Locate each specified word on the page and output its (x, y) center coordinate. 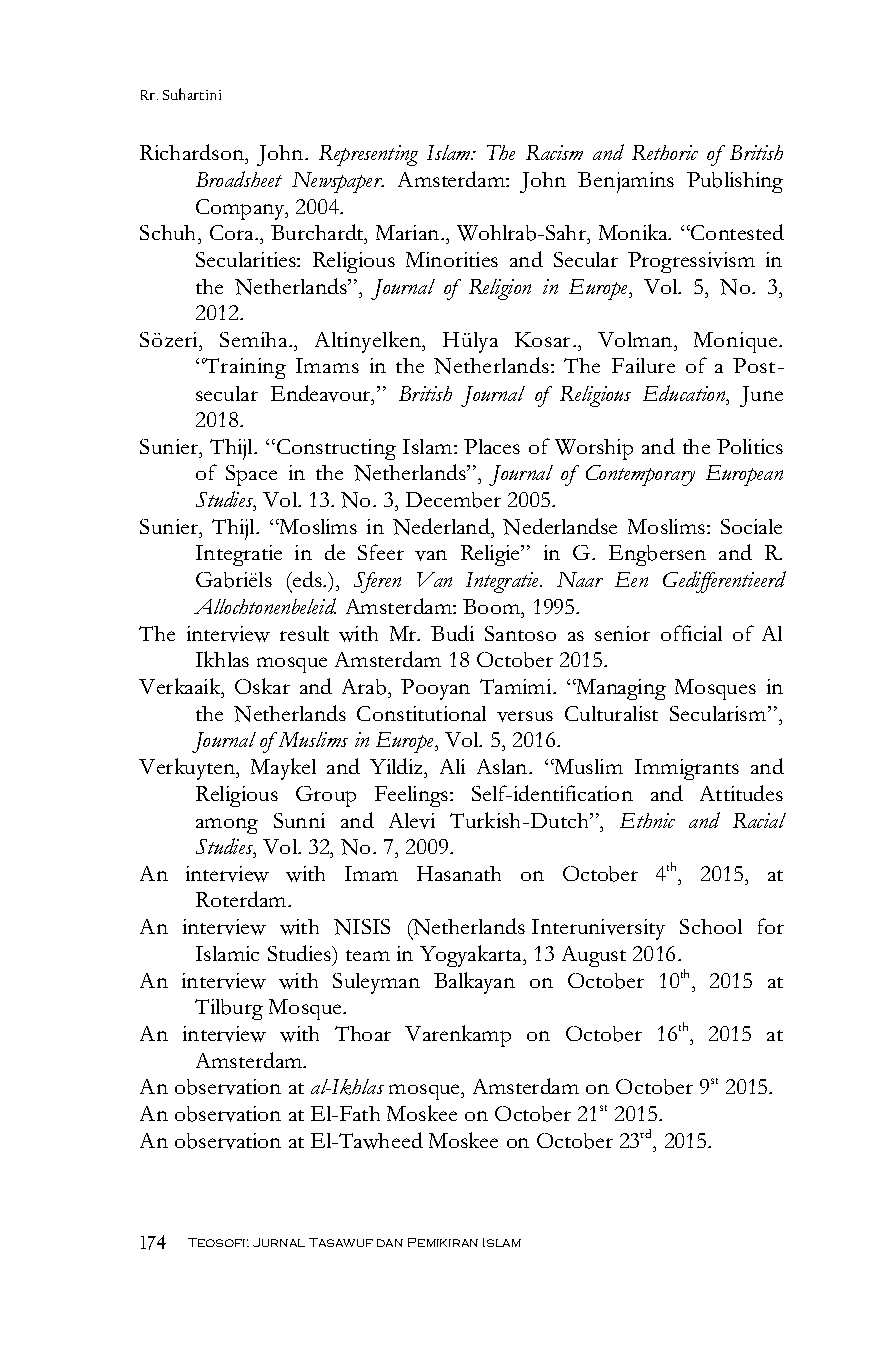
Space (251, 475)
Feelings (413, 796)
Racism (554, 152)
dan (390, 1243)
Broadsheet (239, 179)
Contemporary (640, 475)
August (594, 956)
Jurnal (279, 1242)
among (227, 826)
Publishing (735, 182)
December (453, 500)
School (711, 926)
